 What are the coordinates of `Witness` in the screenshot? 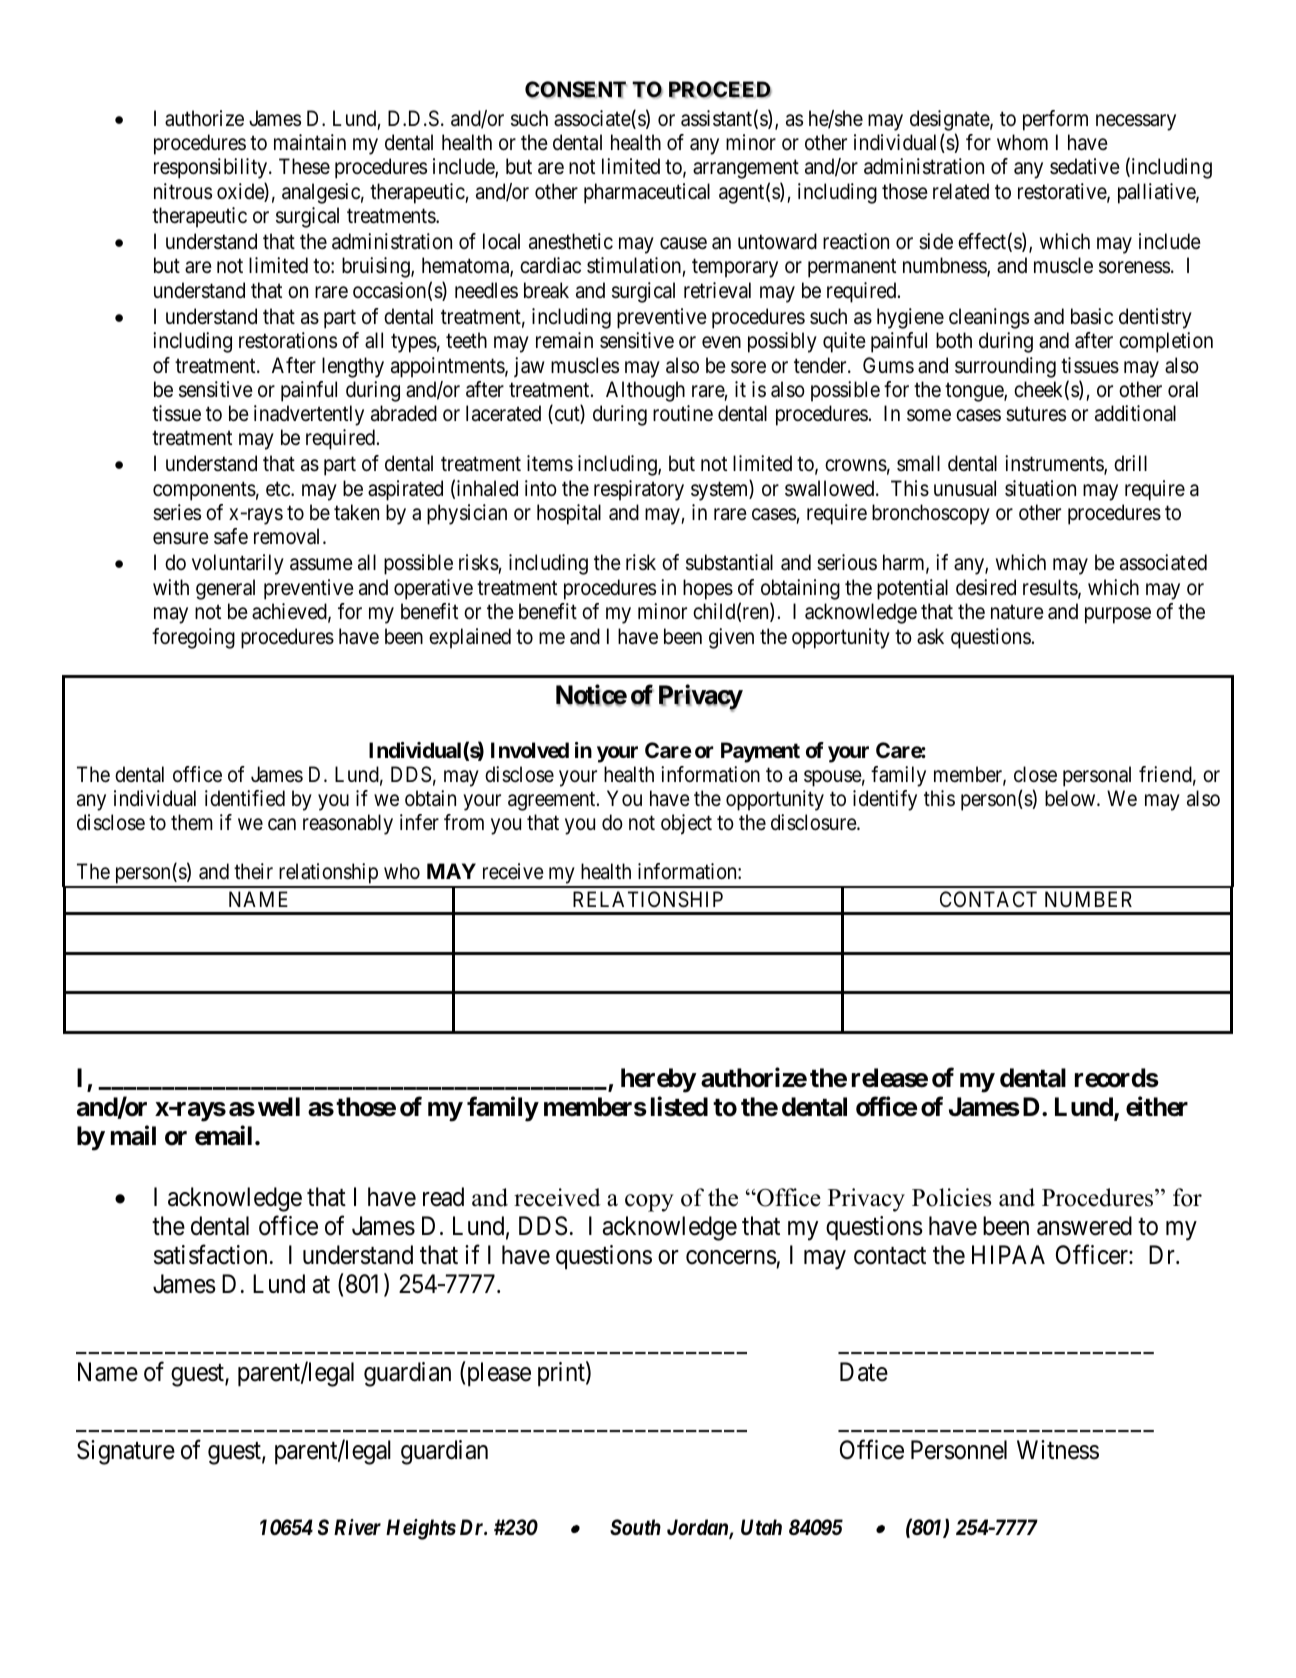 It's located at (1058, 1450).
